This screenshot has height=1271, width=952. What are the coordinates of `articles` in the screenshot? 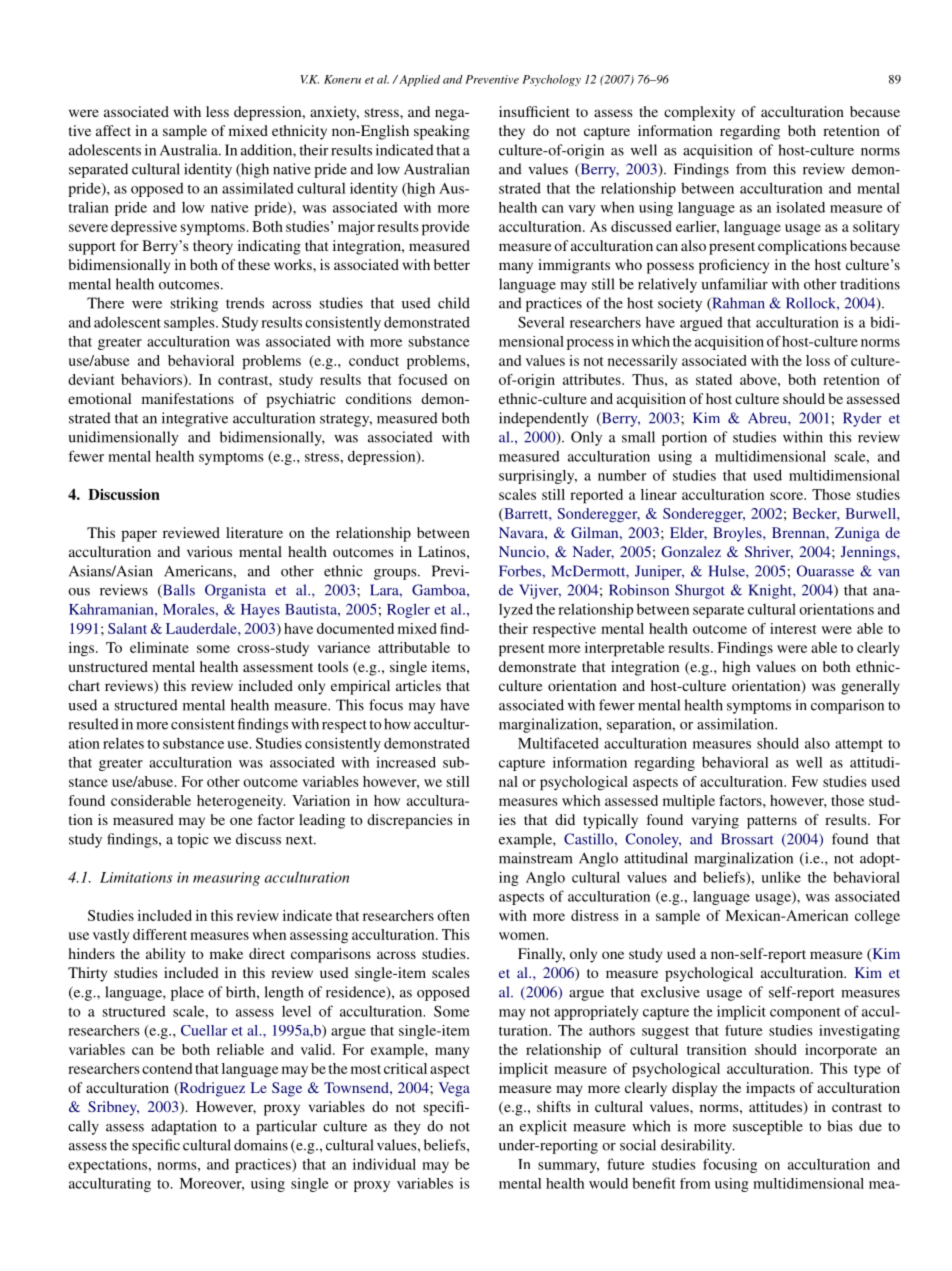 It's located at (418, 685).
